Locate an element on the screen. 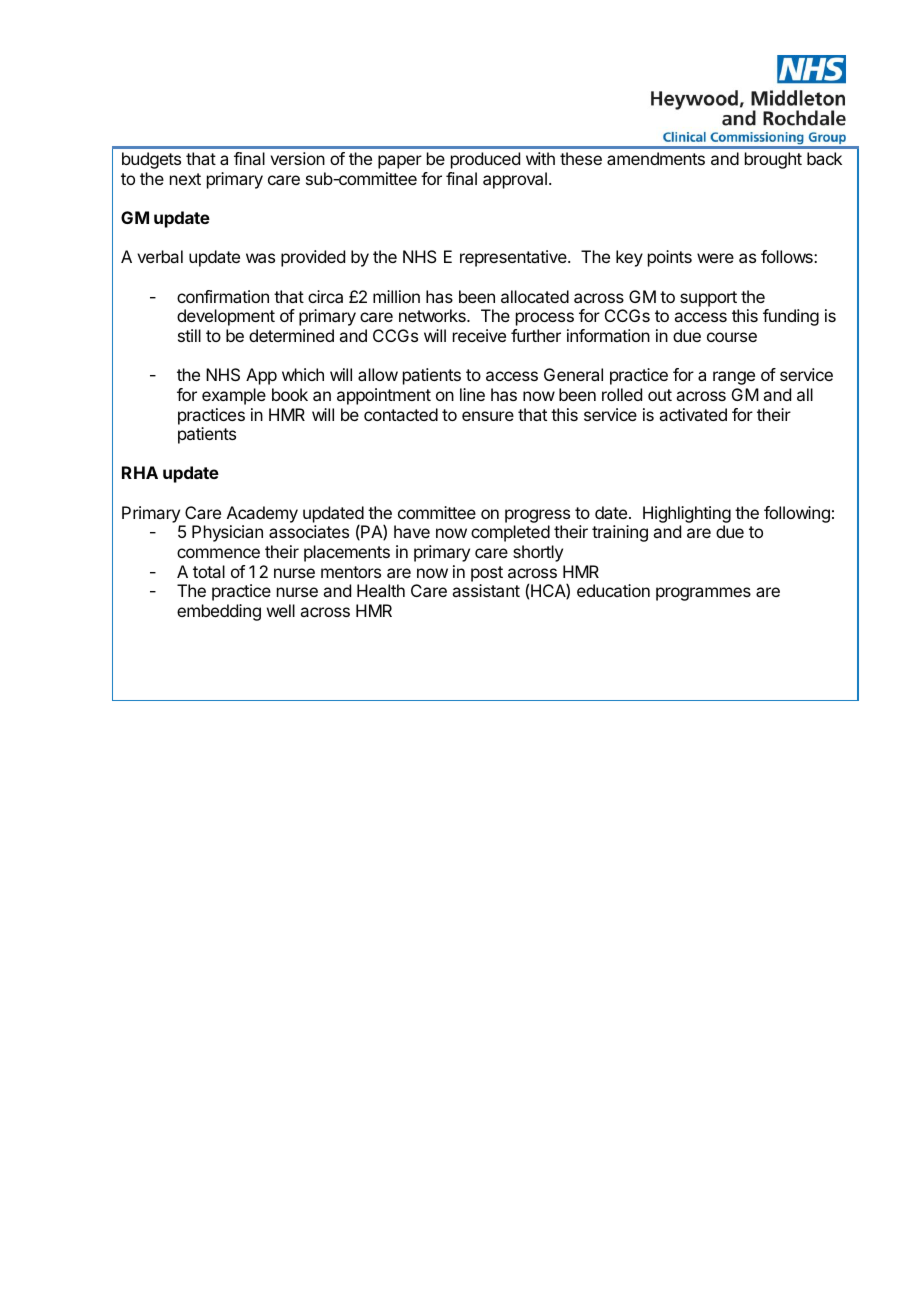 The height and width of the screenshot is (1308, 924). embedding is located at coordinates (219, 612).
